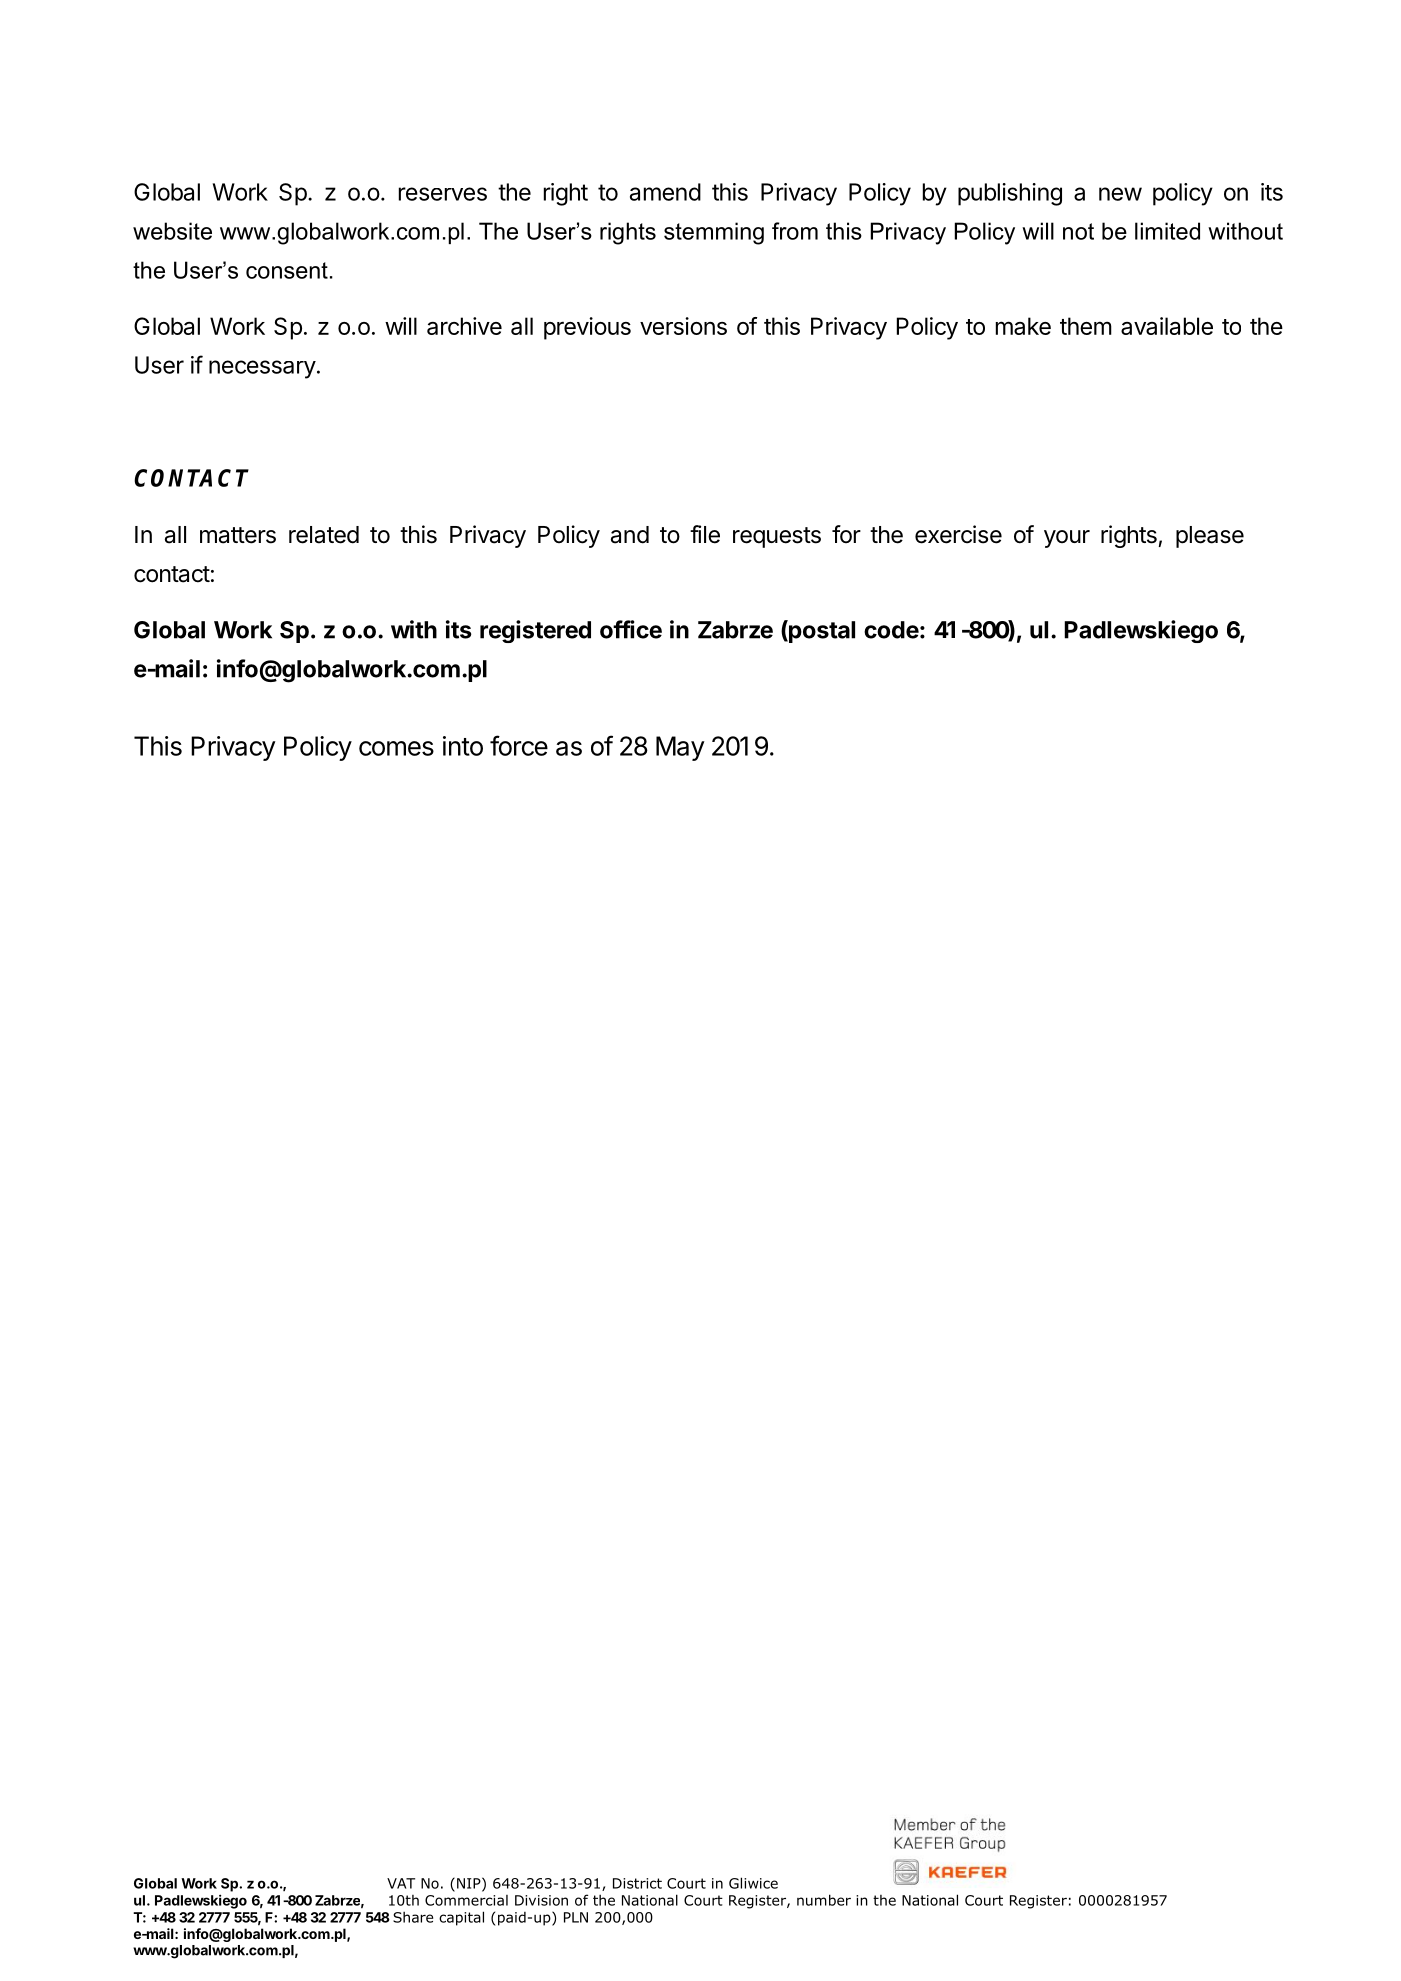 This document has height=1981, width=1401. What do you see at coordinates (287, 270) in the document?
I see `consent` at bounding box center [287, 270].
